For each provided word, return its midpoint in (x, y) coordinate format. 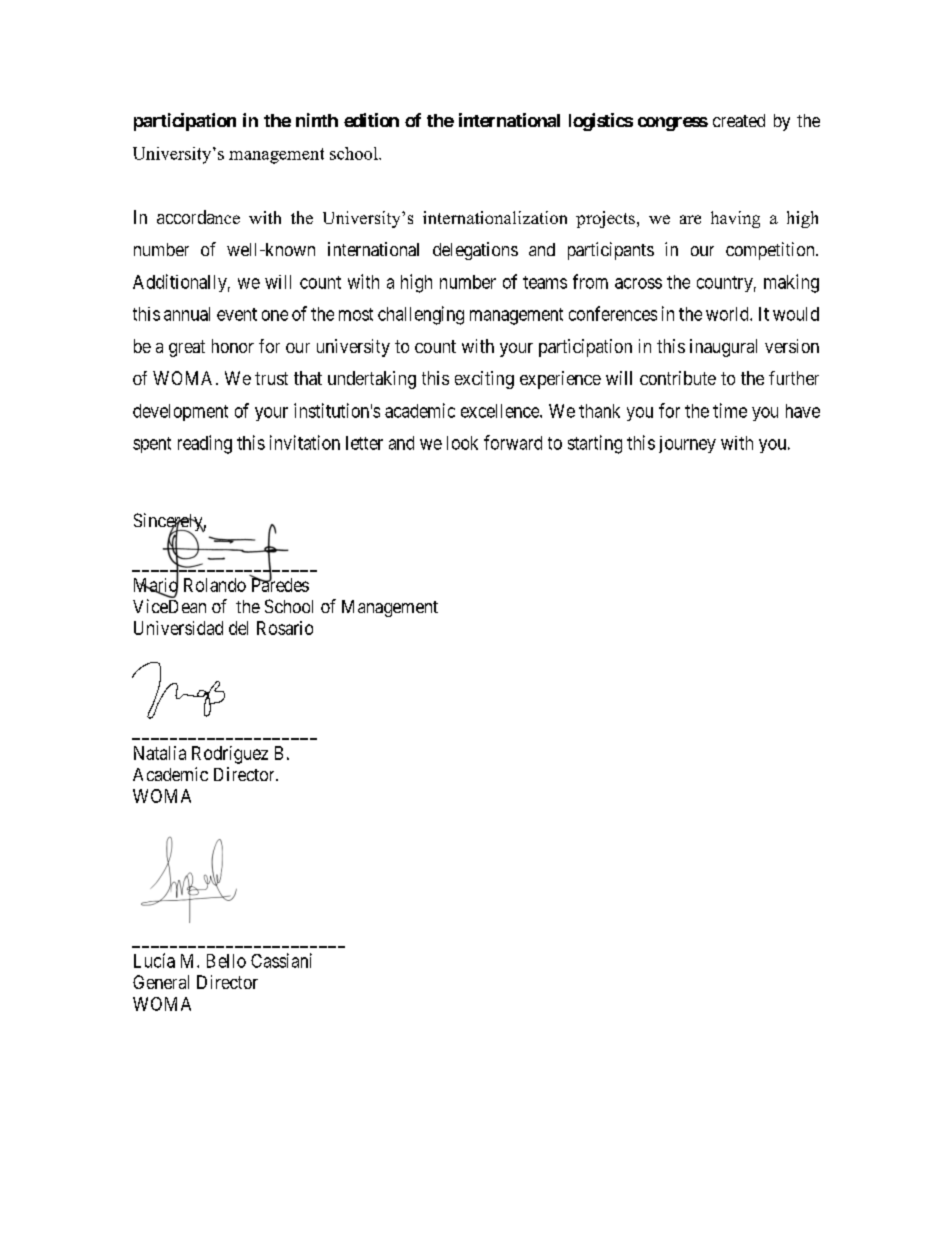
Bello (226, 961)
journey (687, 444)
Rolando (215, 585)
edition (371, 120)
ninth (317, 120)
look (462, 443)
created (739, 120)
